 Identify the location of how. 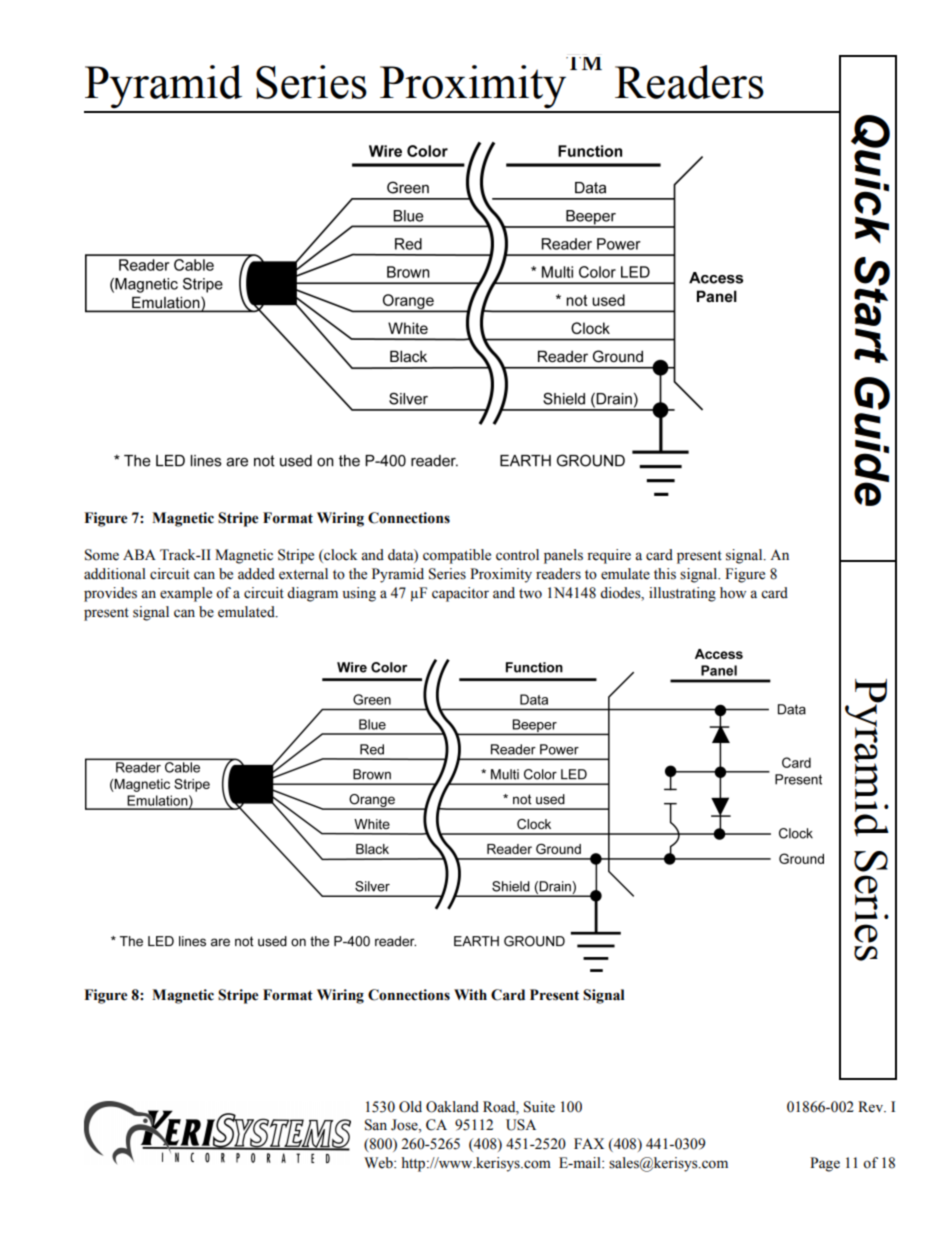
(733, 593).
